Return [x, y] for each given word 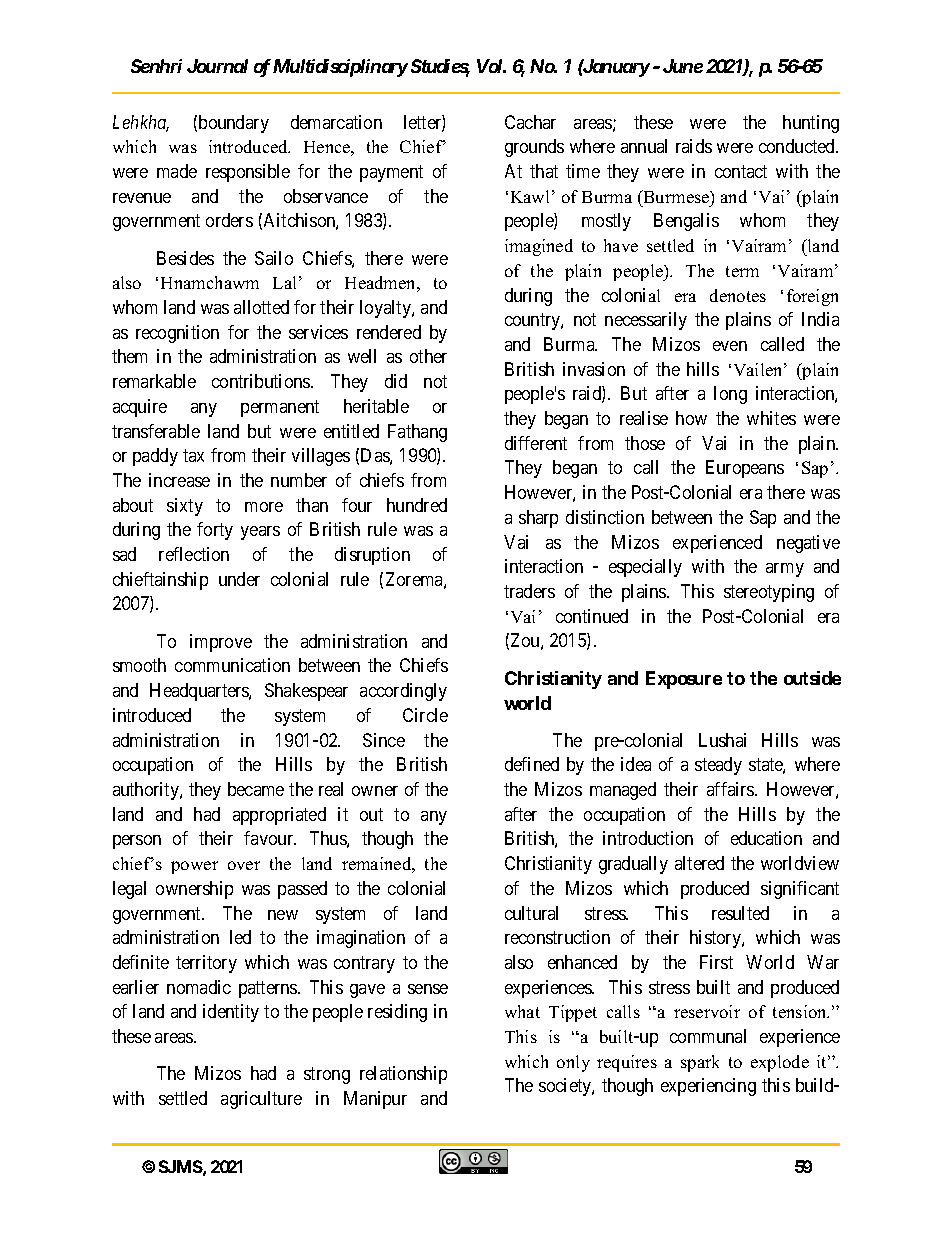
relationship [403, 1075]
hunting [811, 124]
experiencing [708, 1087]
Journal [217, 66]
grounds [534, 148]
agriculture [261, 1100]
